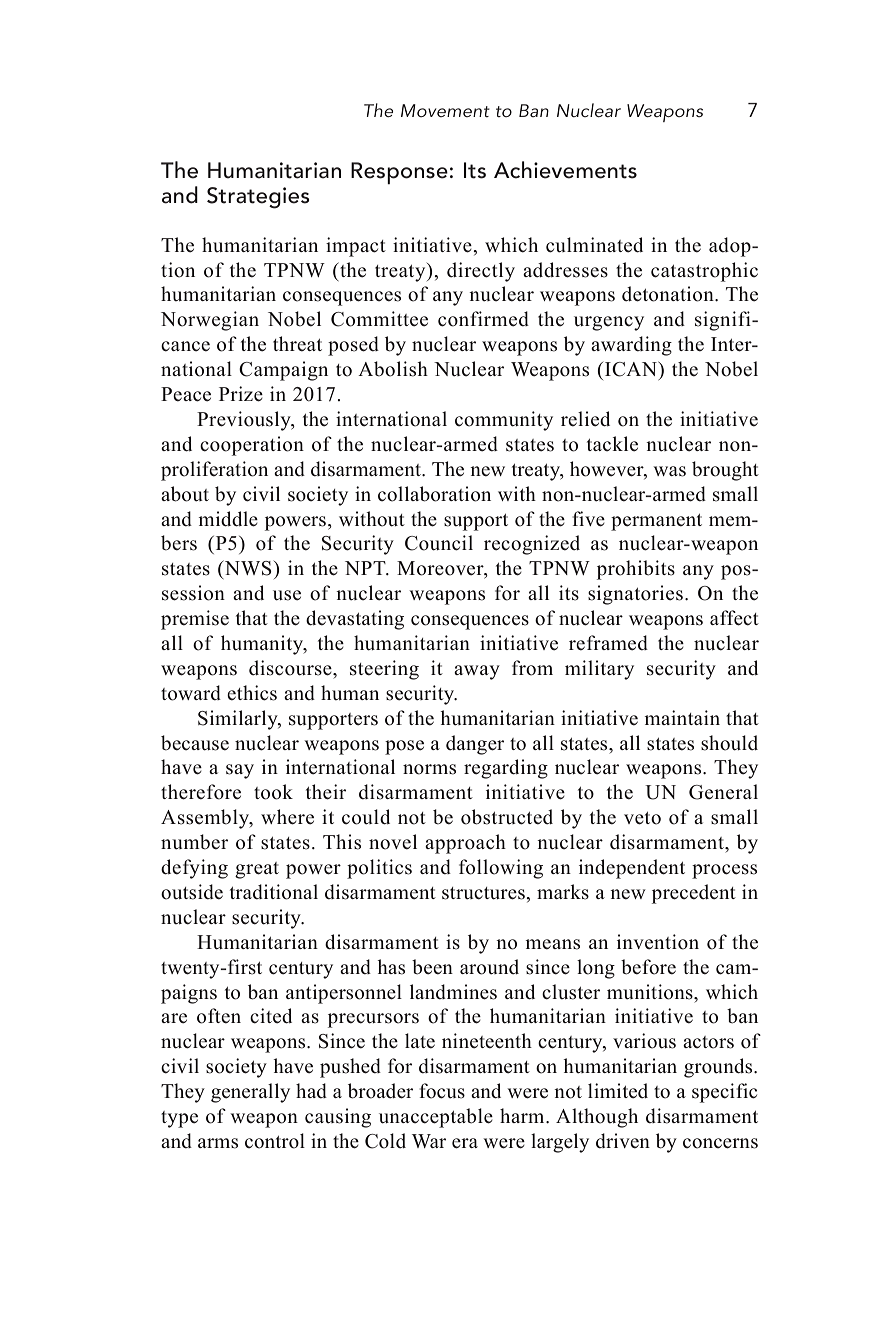  What do you see at coordinates (195, 620) in the page?
I see `premise` at bounding box center [195, 620].
